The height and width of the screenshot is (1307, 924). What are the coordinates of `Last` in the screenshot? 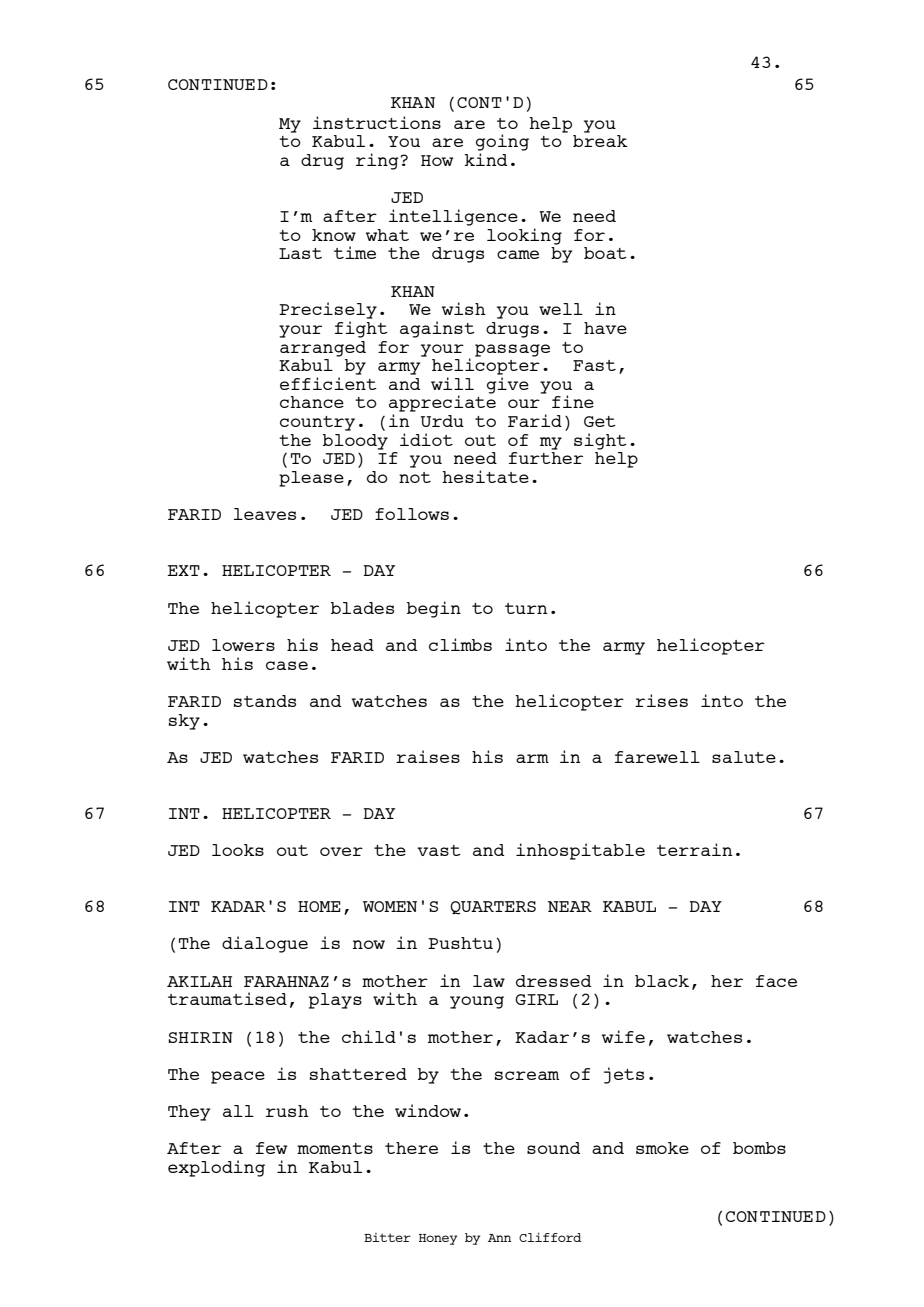 It's located at (300, 253).
